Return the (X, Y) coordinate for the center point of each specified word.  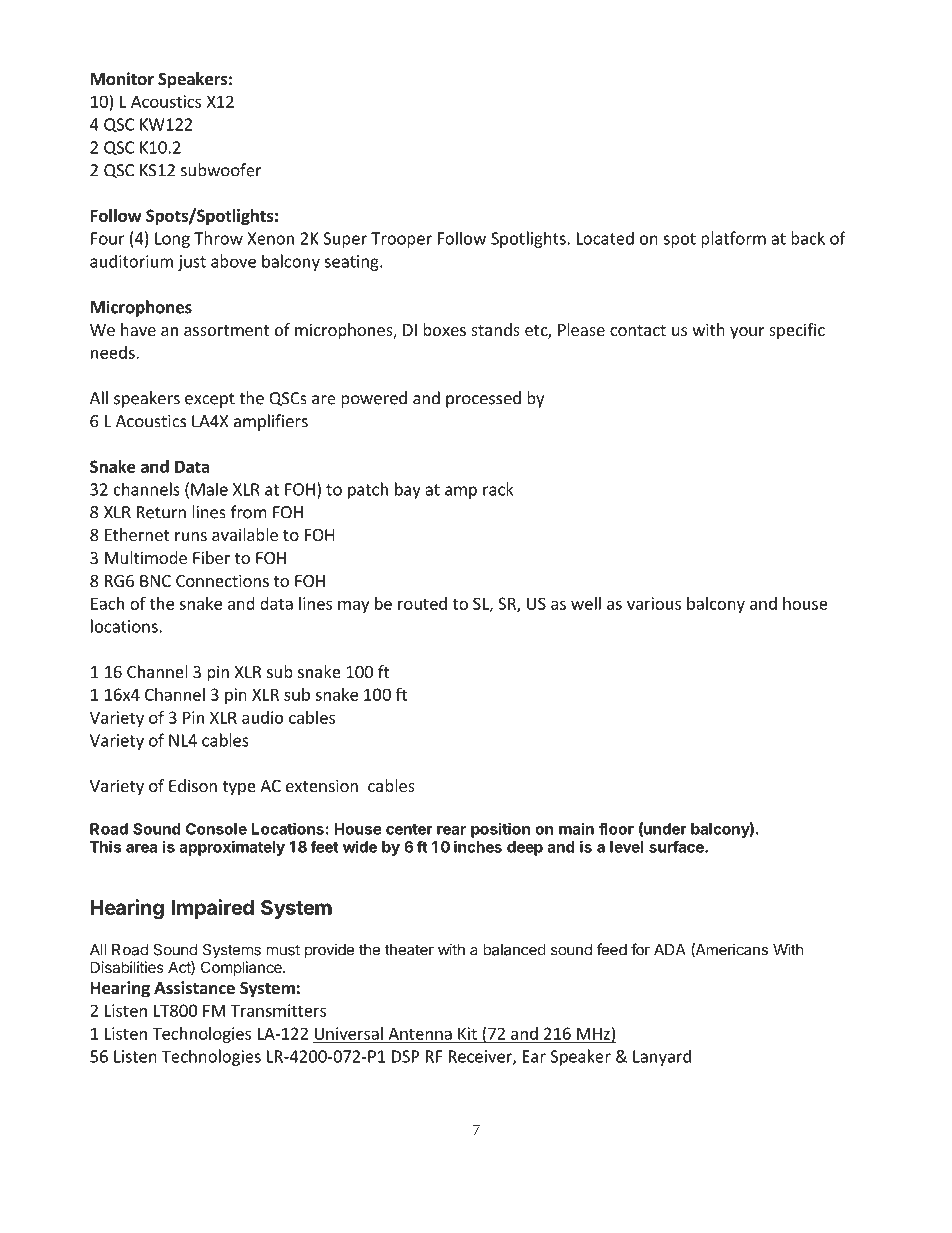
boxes (444, 329)
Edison (193, 785)
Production (678, 34)
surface (677, 846)
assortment (226, 330)
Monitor (122, 79)
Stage (792, 35)
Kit (467, 1034)
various (654, 603)
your (747, 333)
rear (451, 830)
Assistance (194, 988)
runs (191, 536)
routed (422, 603)
